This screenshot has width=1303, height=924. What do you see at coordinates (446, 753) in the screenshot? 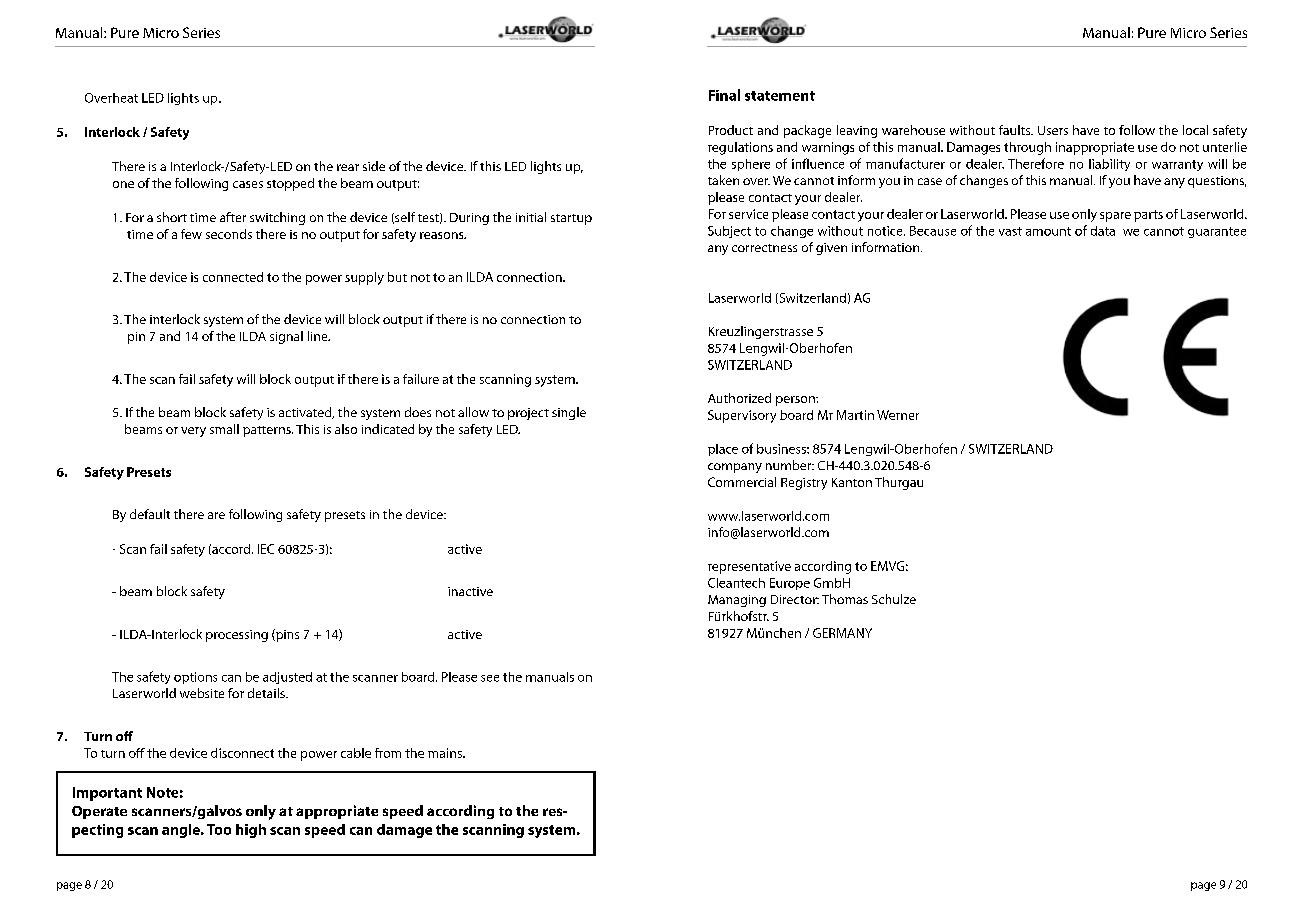
I see `mains` at bounding box center [446, 753].
